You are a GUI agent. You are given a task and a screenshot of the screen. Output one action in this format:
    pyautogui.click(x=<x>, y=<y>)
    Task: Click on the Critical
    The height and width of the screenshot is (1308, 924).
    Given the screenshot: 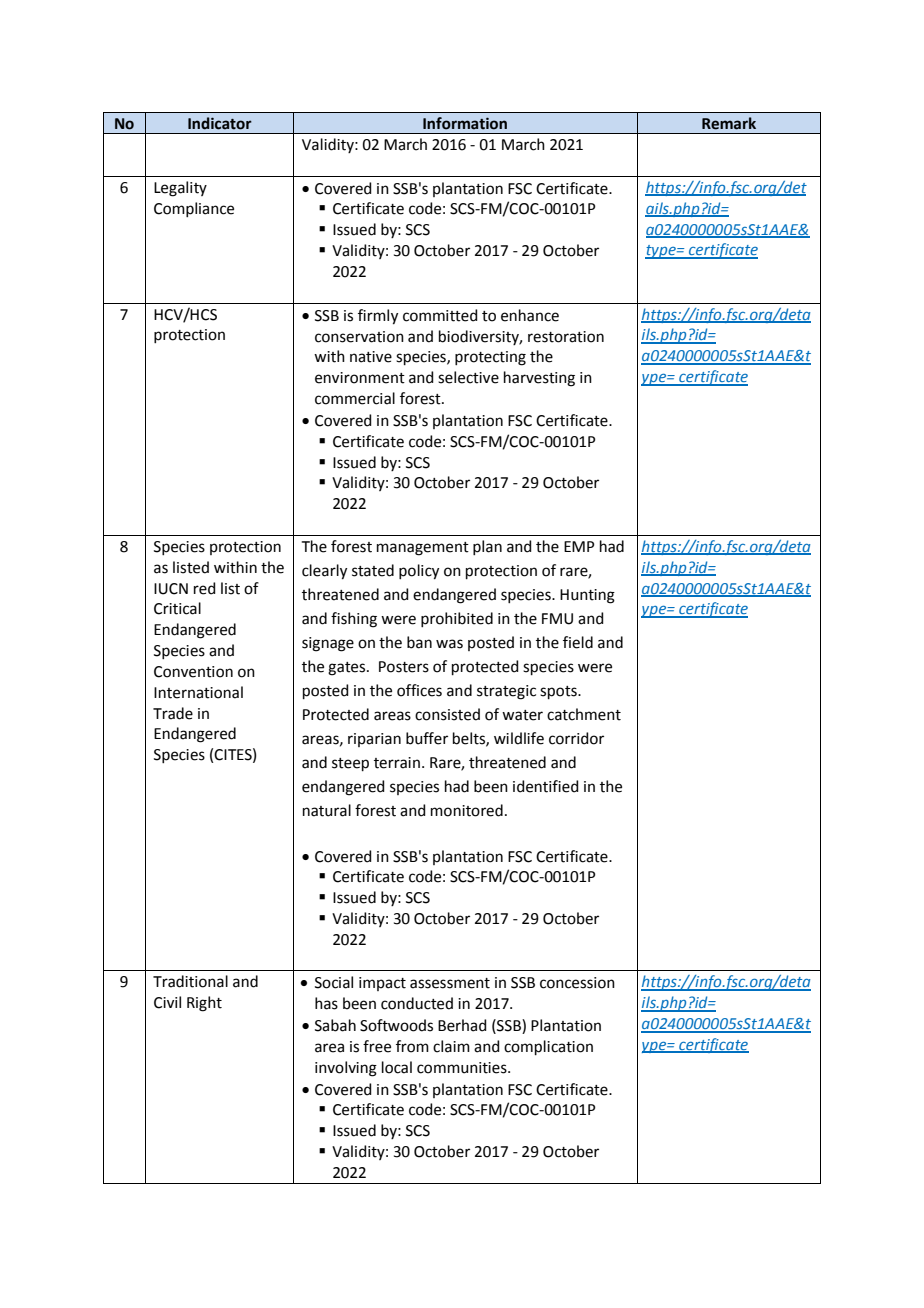 What is the action you would take?
    pyautogui.click(x=177, y=608)
